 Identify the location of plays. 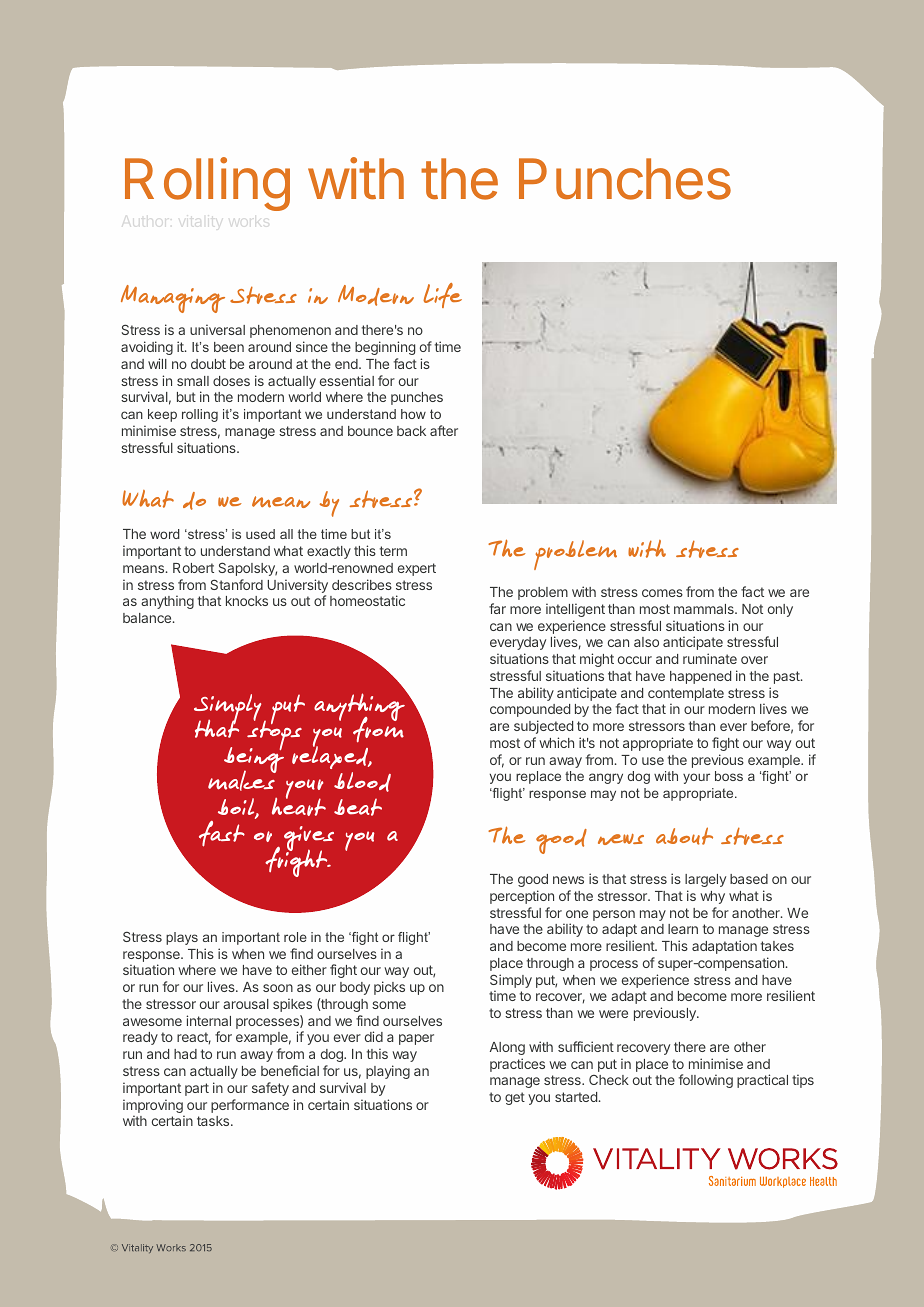
(182, 938).
